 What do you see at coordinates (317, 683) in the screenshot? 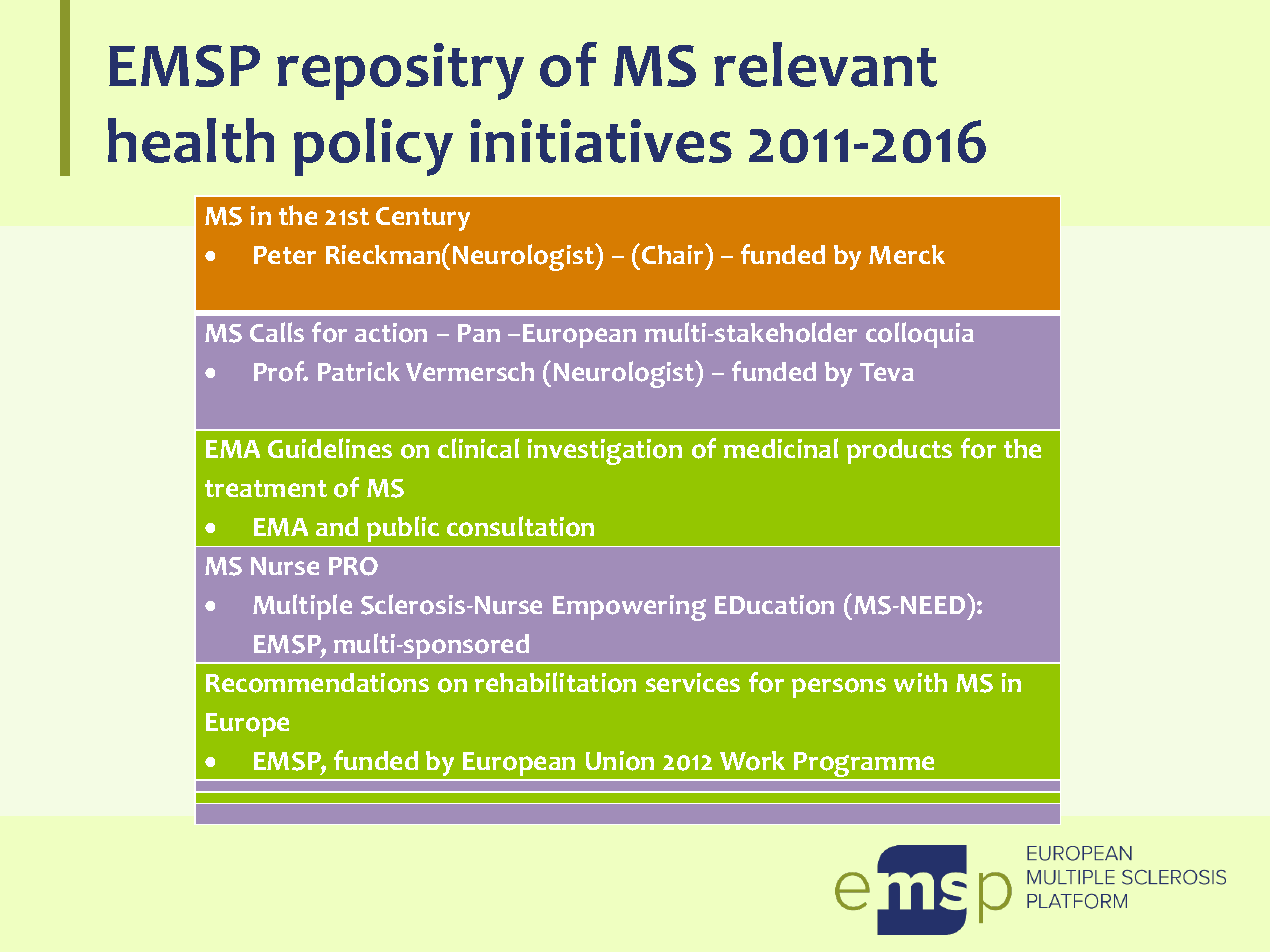
I see `Recommendations` at bounding box center [317, 683].
